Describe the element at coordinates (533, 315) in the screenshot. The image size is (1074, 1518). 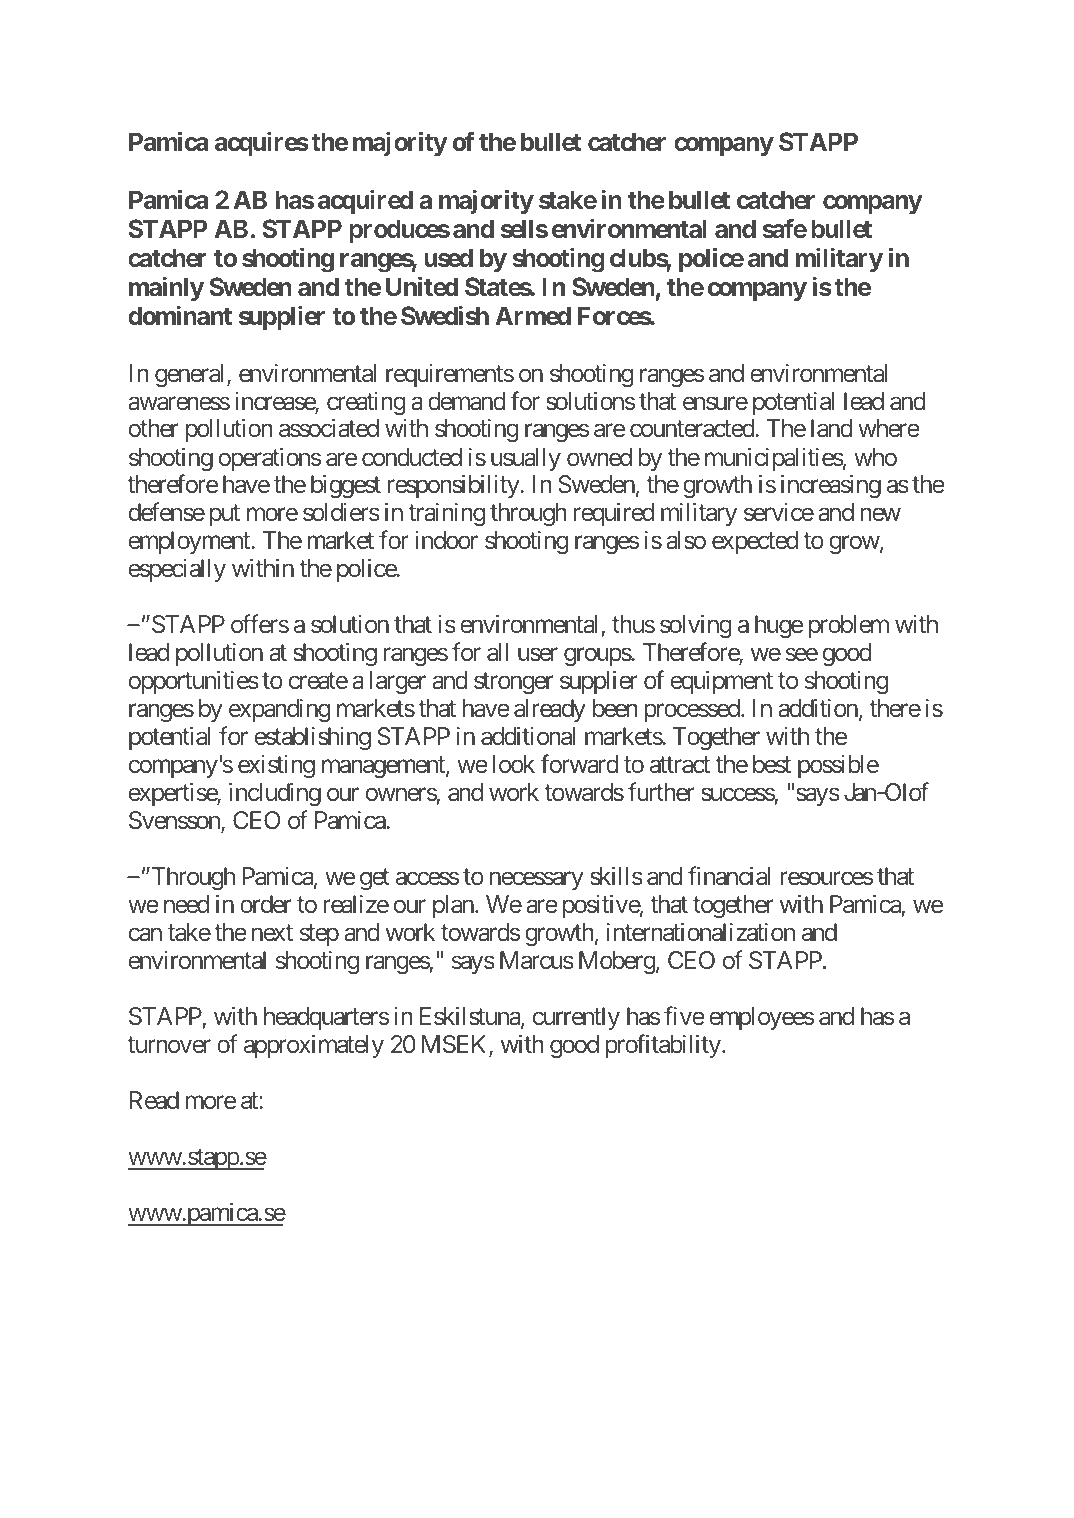
I see `Armed` at that location.
